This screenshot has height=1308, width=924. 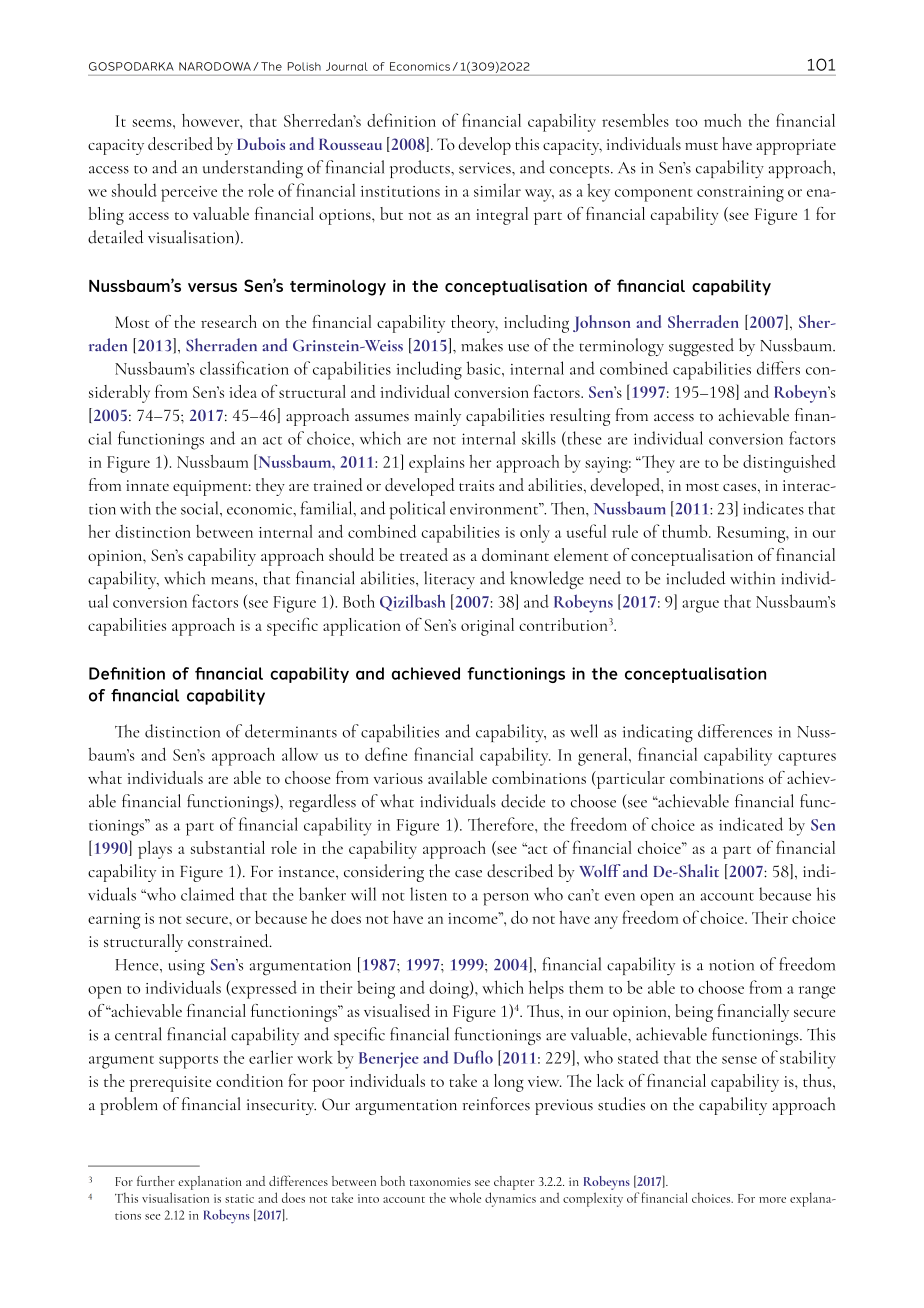 What do you see at coordinates (228, 847) in the screenshot?
I see `substantial` at bounding box center [228, 847].
